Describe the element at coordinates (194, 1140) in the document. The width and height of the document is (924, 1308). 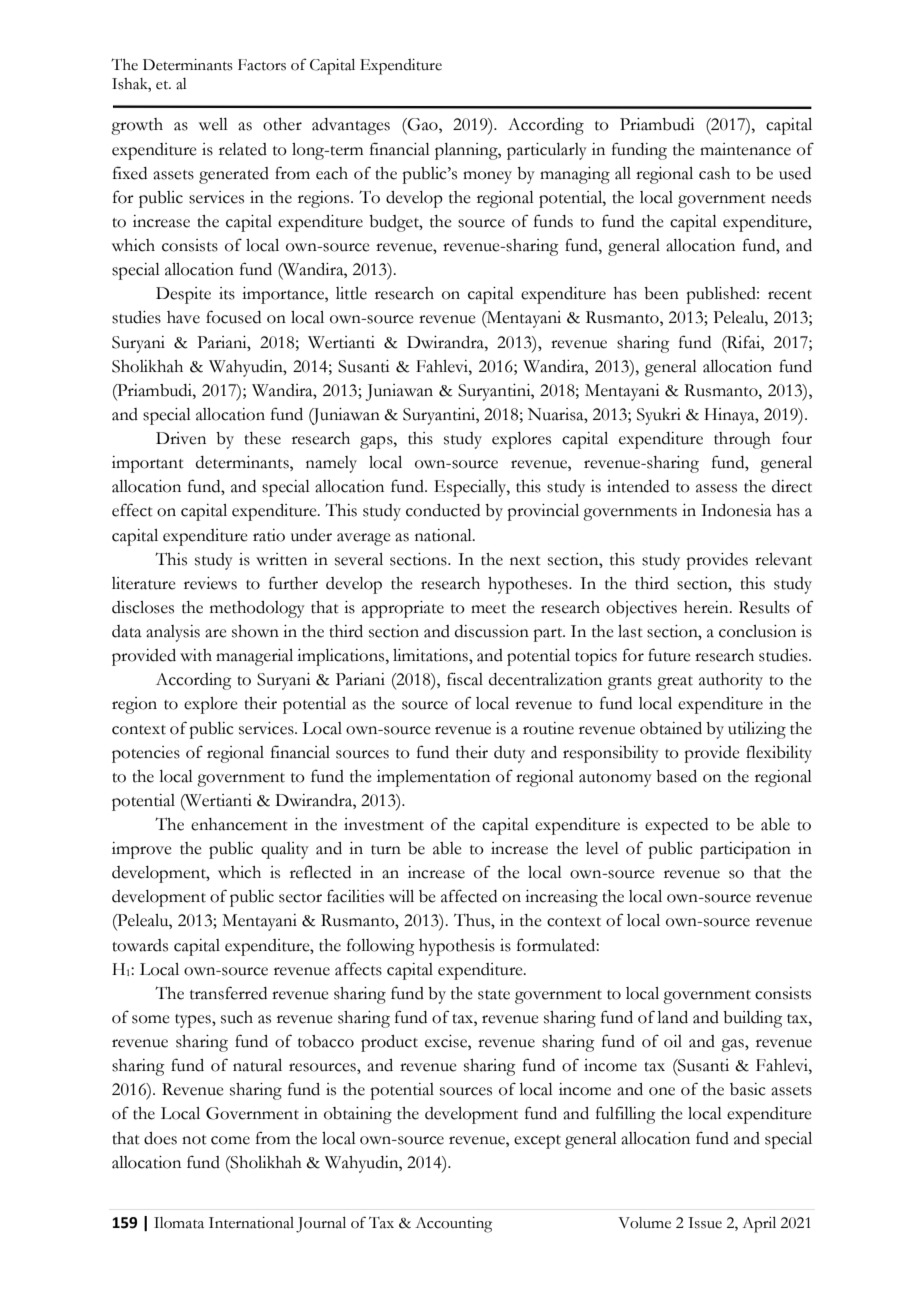
I see `not` at that location.
